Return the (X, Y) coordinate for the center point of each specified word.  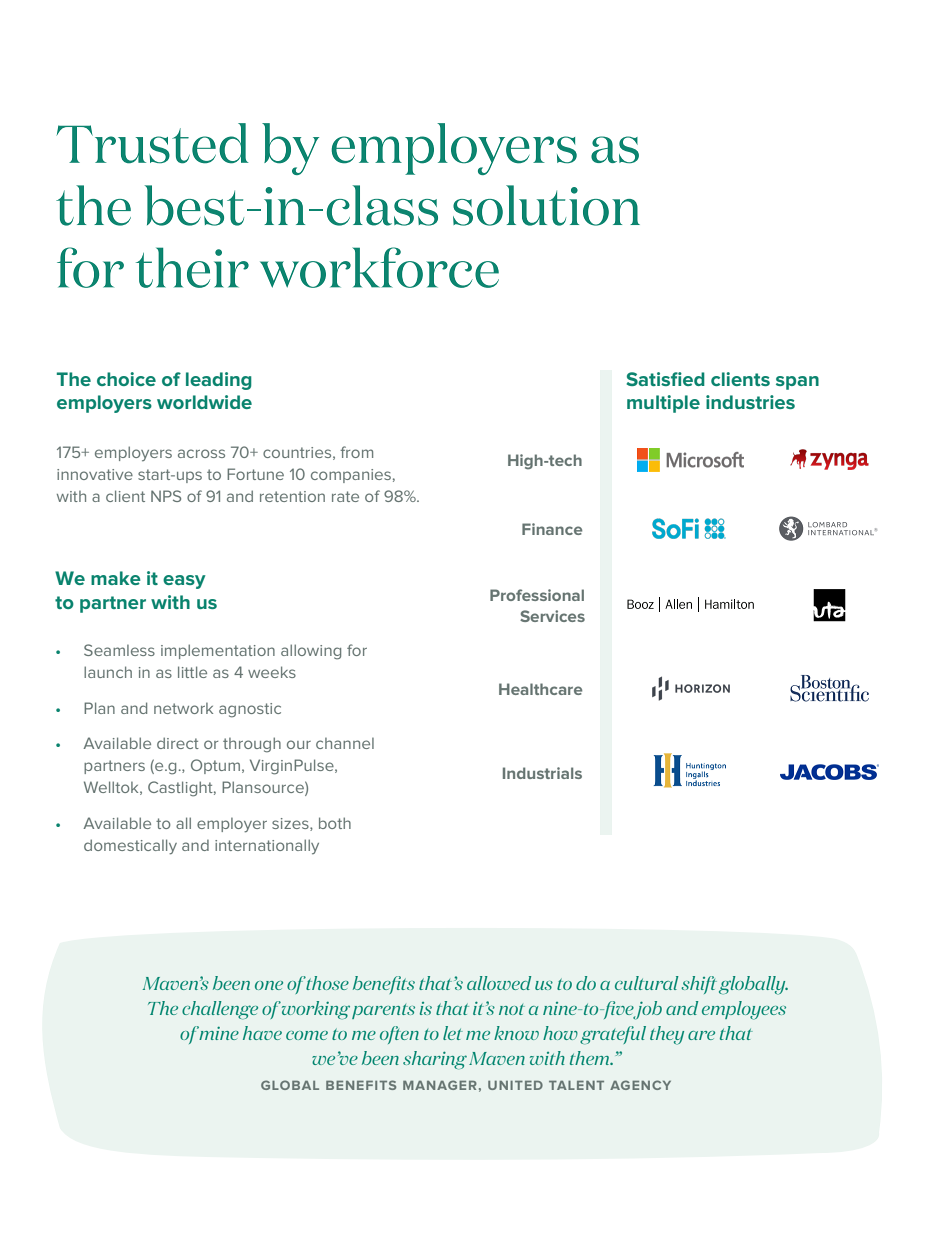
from (356, 452)
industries (750, 402)
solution (546, 205)
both (335, 823)
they (667, 1035)
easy (184, 582)
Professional (537, 595)
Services (552, 616)
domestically (130, 847)
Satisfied (665, 379)
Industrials (542, 773)
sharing (435, 1060)
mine (219, 1033)
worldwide (204, 402)
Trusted (153, 143)
